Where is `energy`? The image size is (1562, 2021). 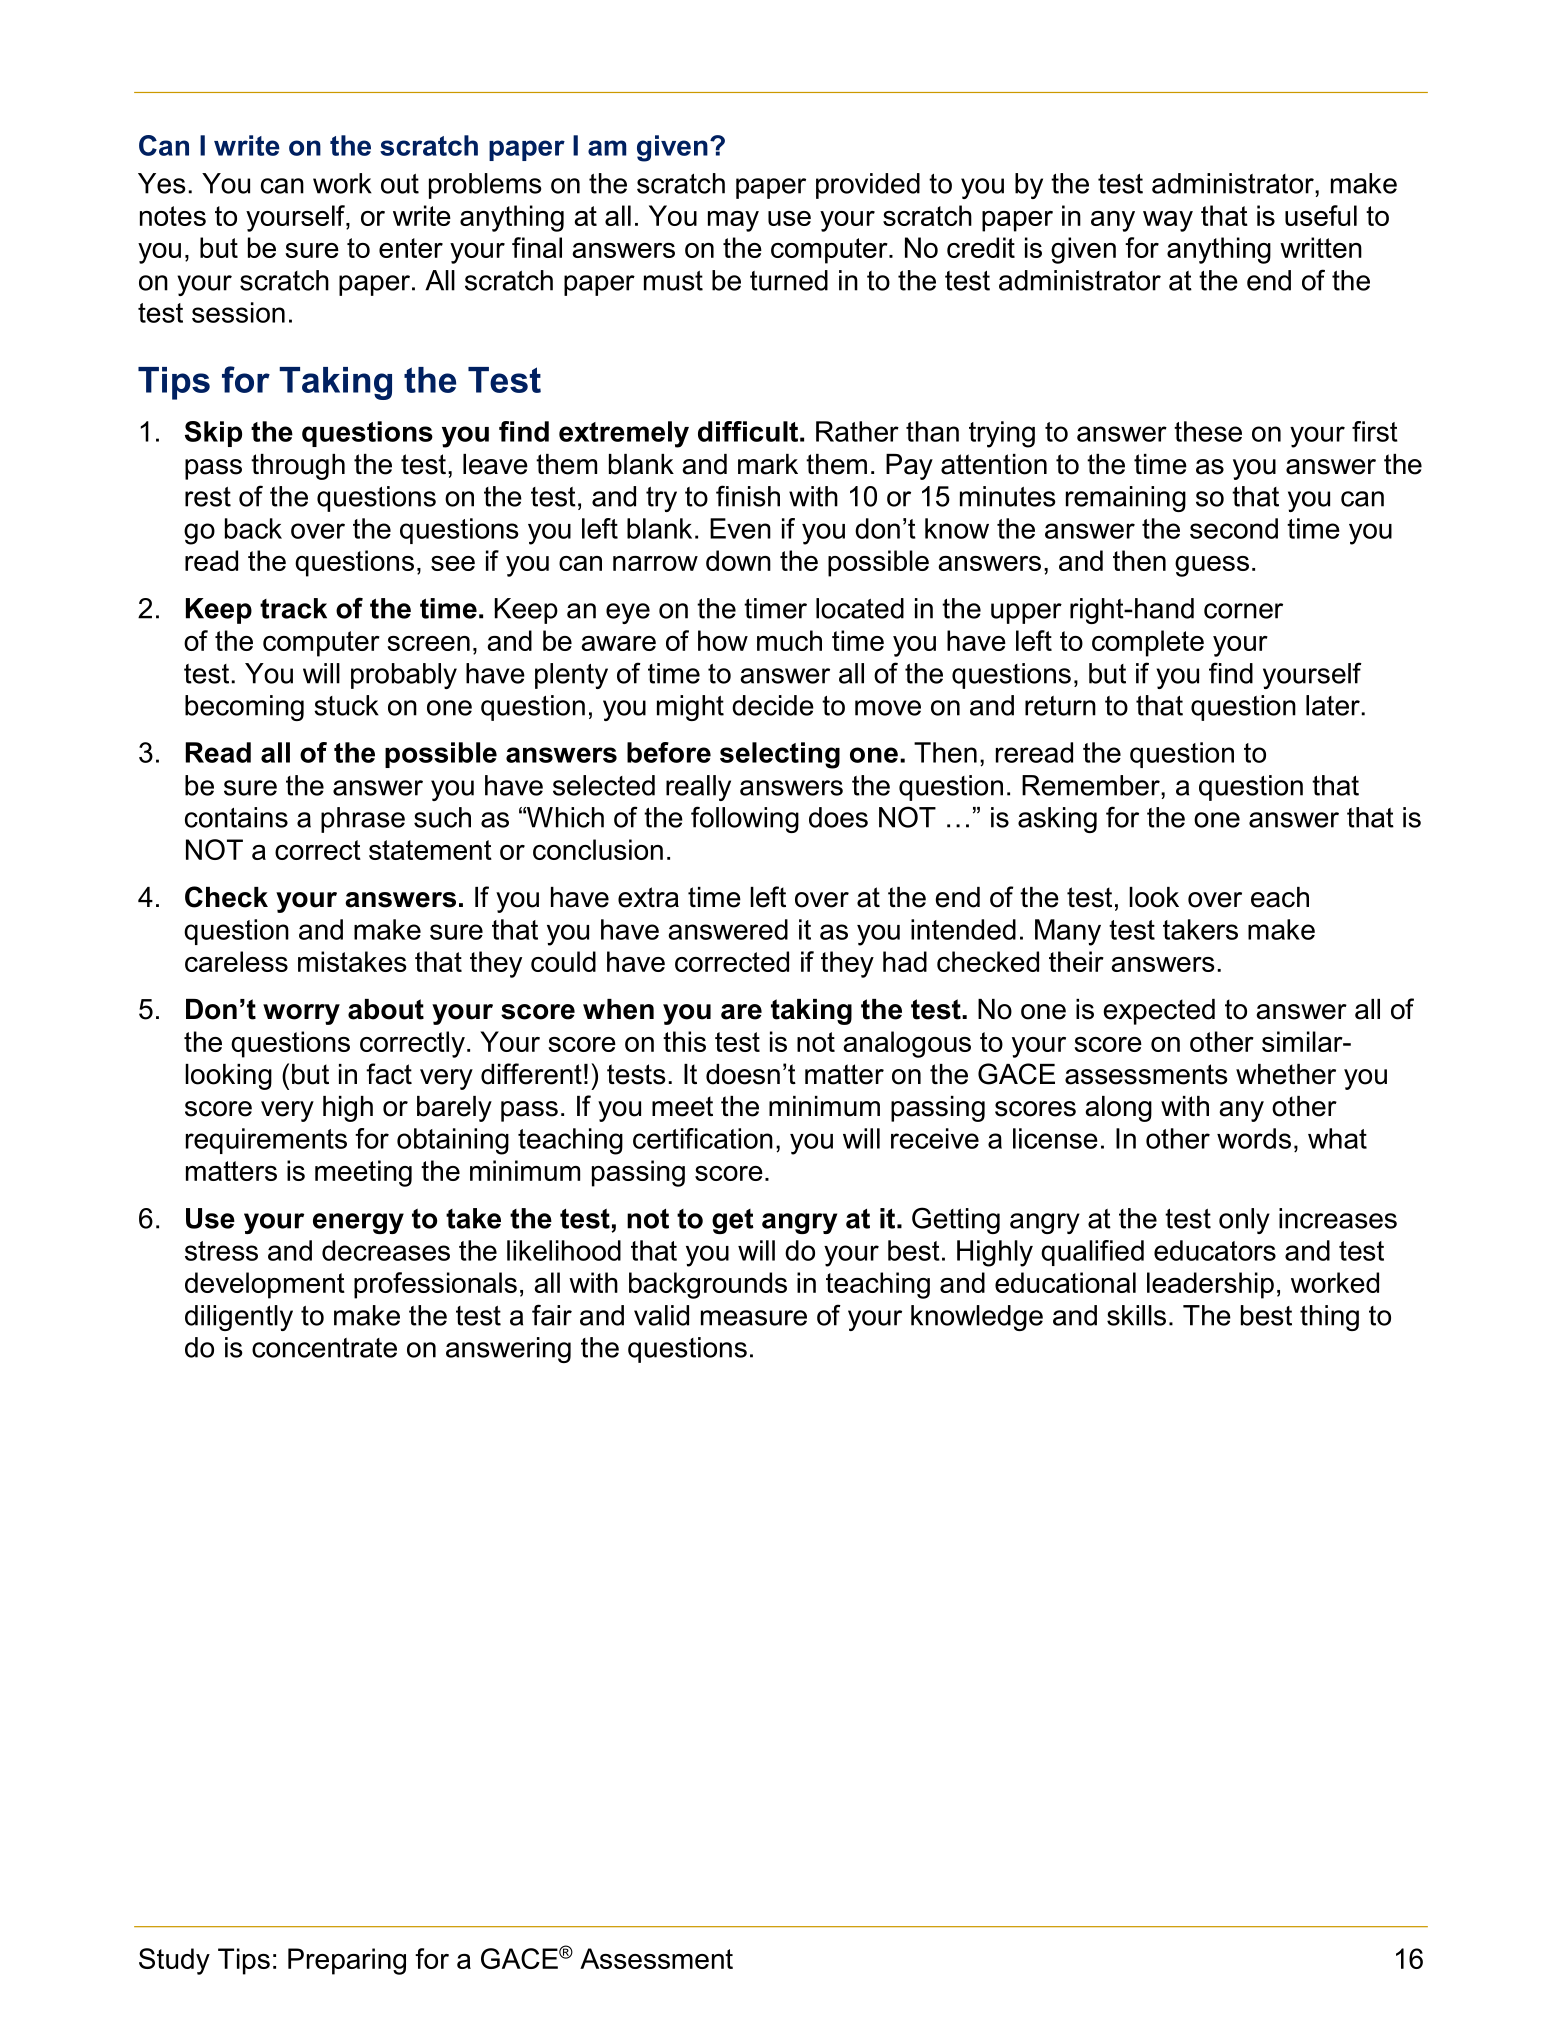
energy is located at coordinates (358, 1223).
